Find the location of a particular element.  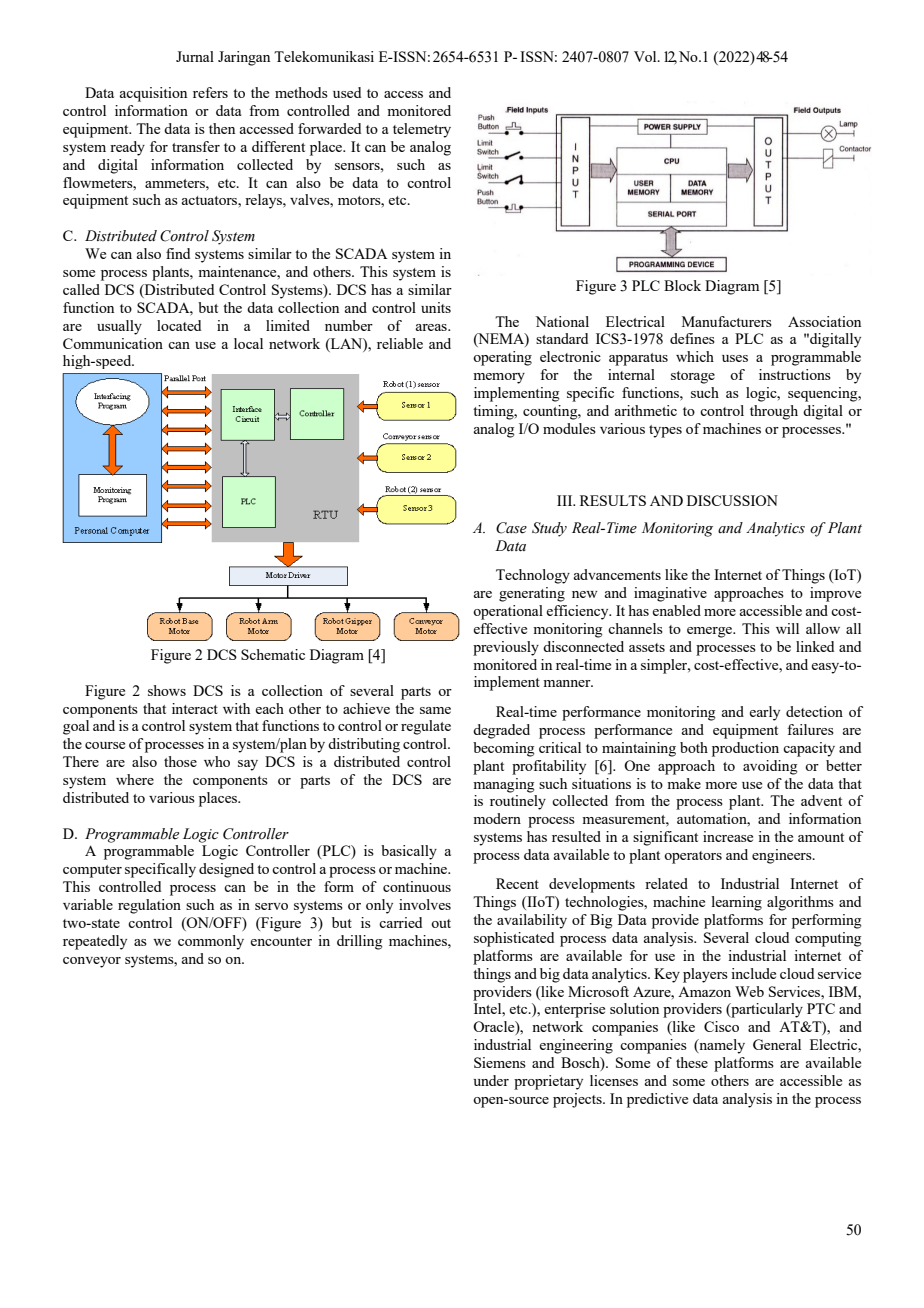

production is located at coordinates (745, 749).
